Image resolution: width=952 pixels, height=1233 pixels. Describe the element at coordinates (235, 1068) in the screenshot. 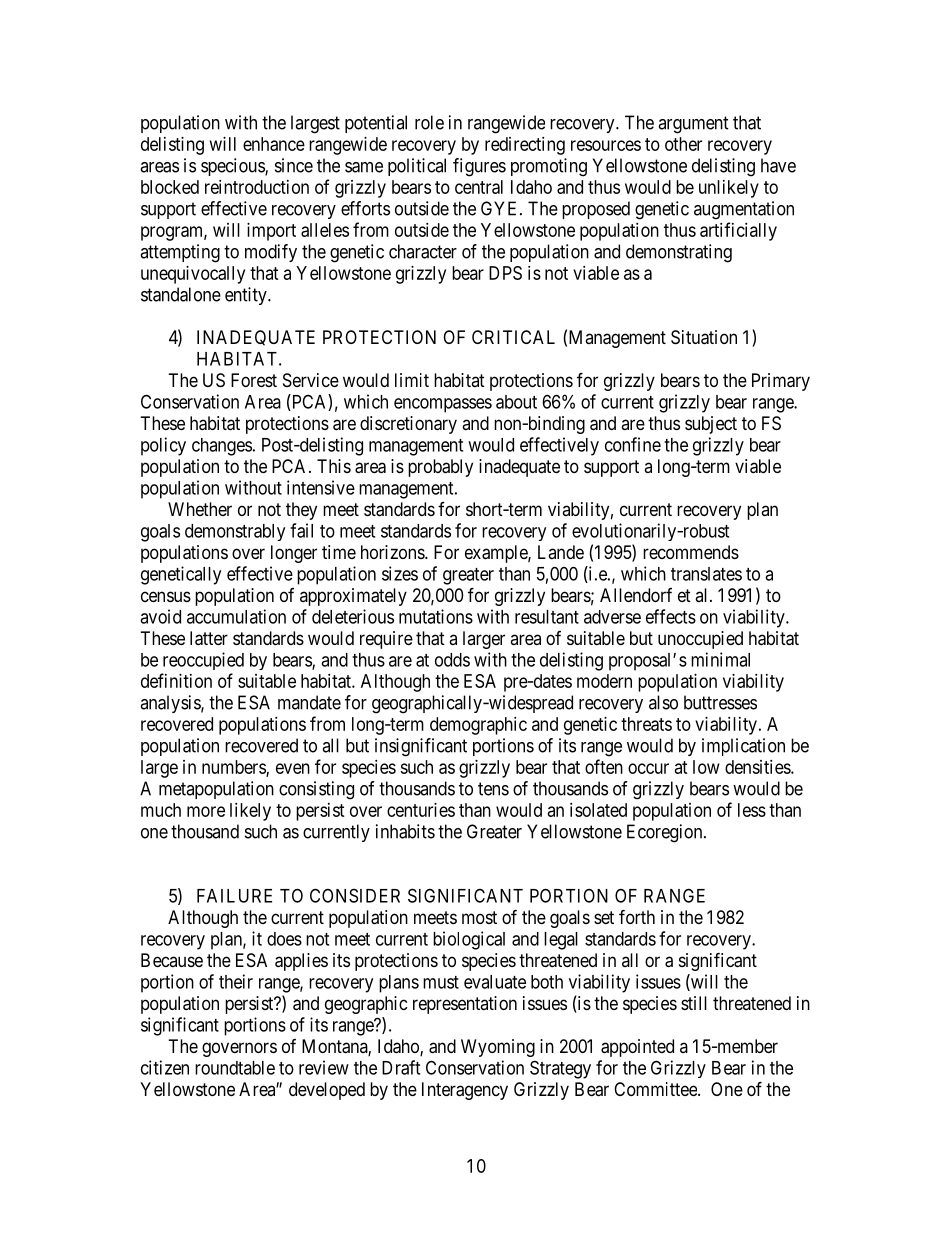

I see `roundtable` at that location.
